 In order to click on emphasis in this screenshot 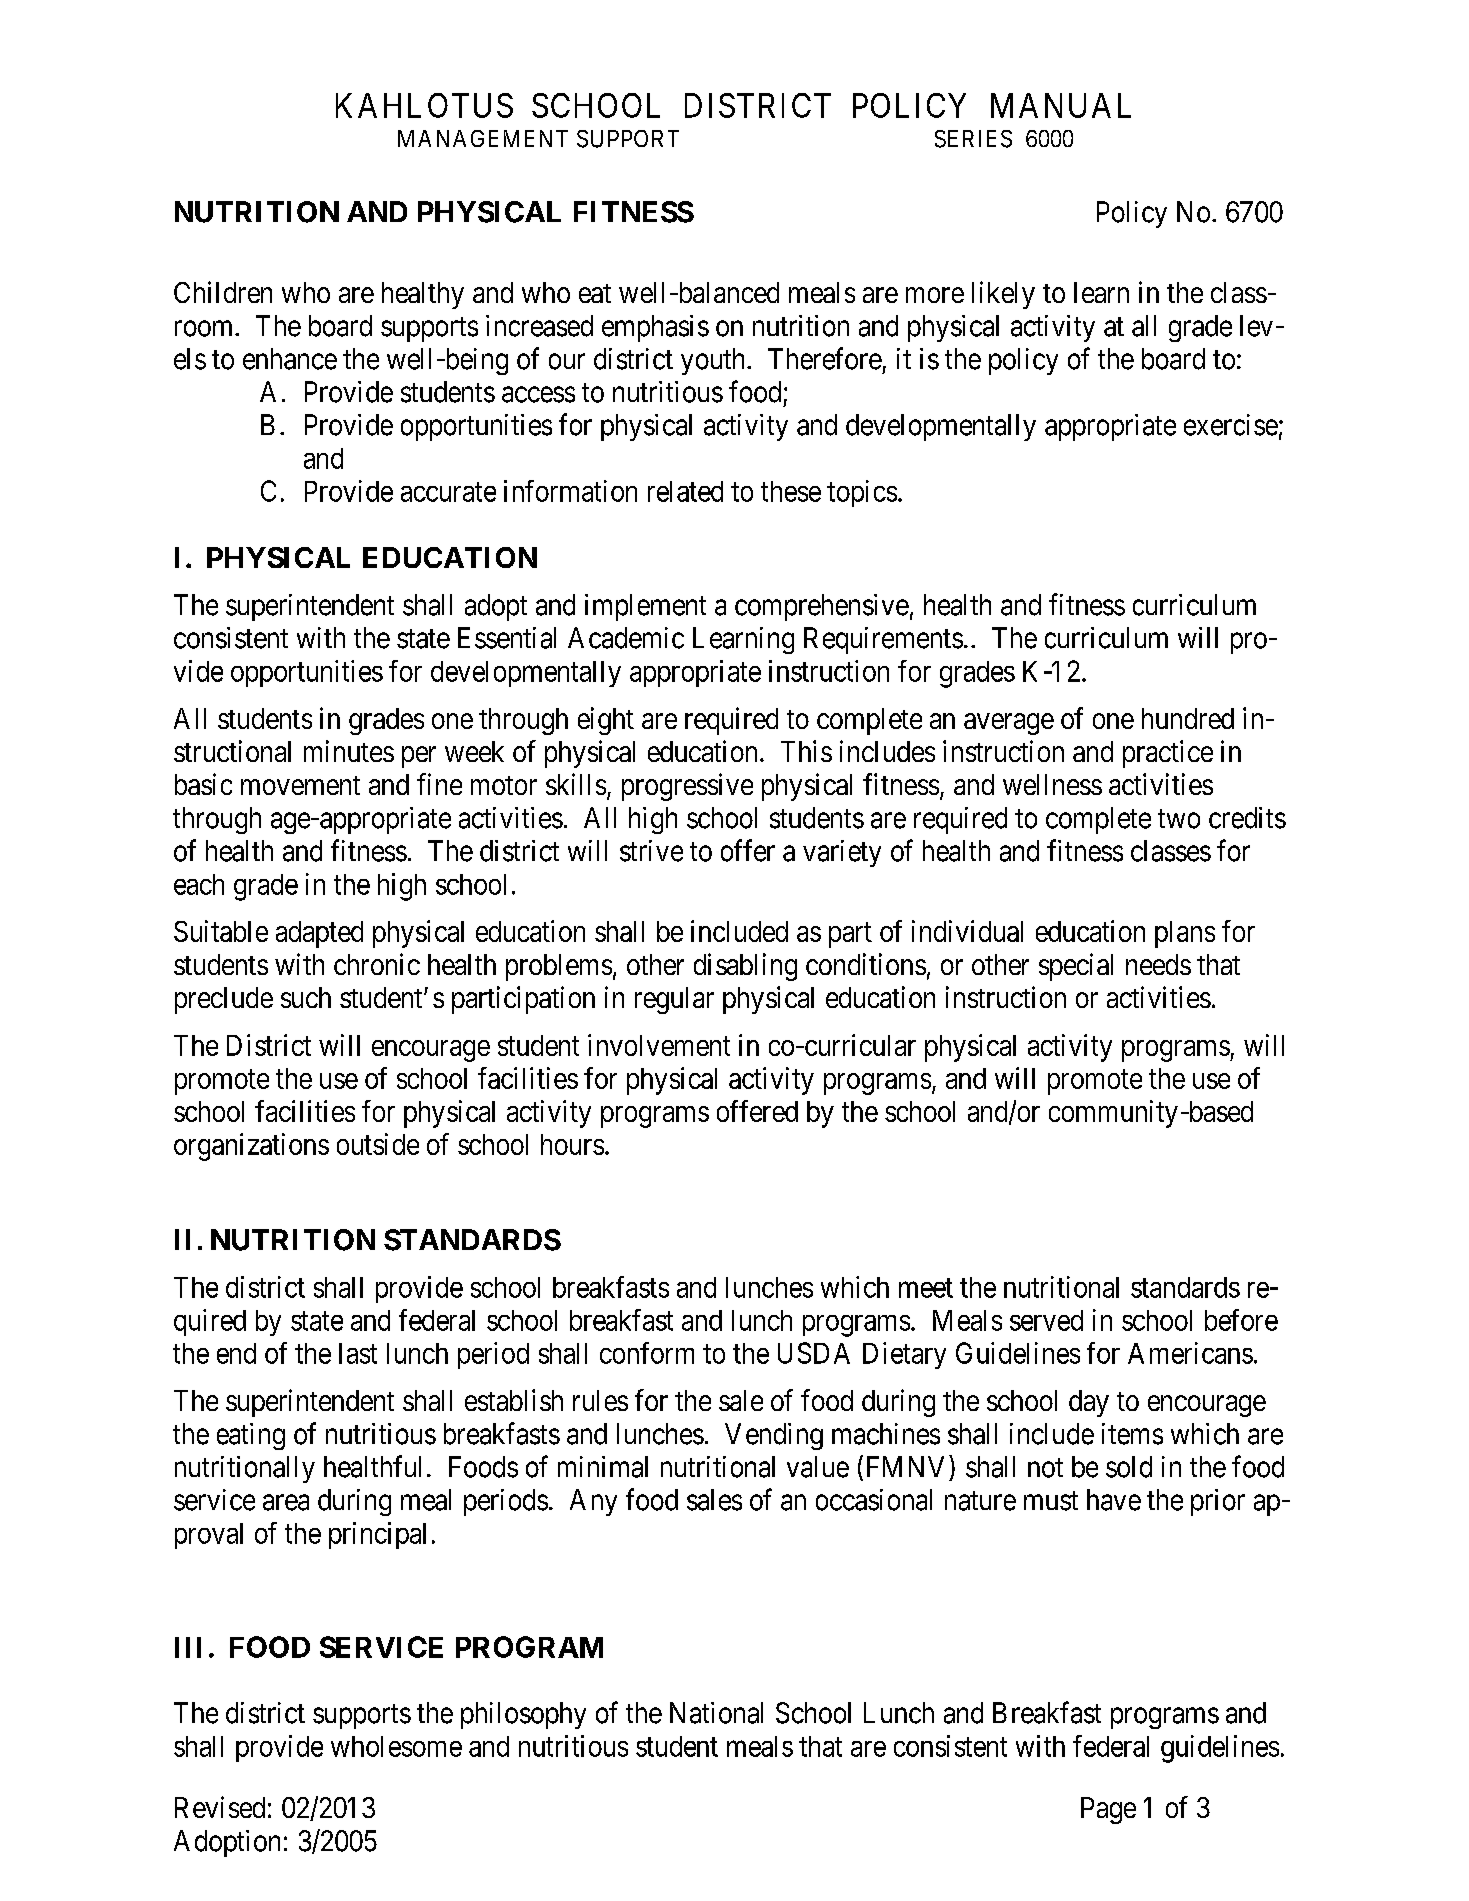, I will do `click(655, 328)`.
